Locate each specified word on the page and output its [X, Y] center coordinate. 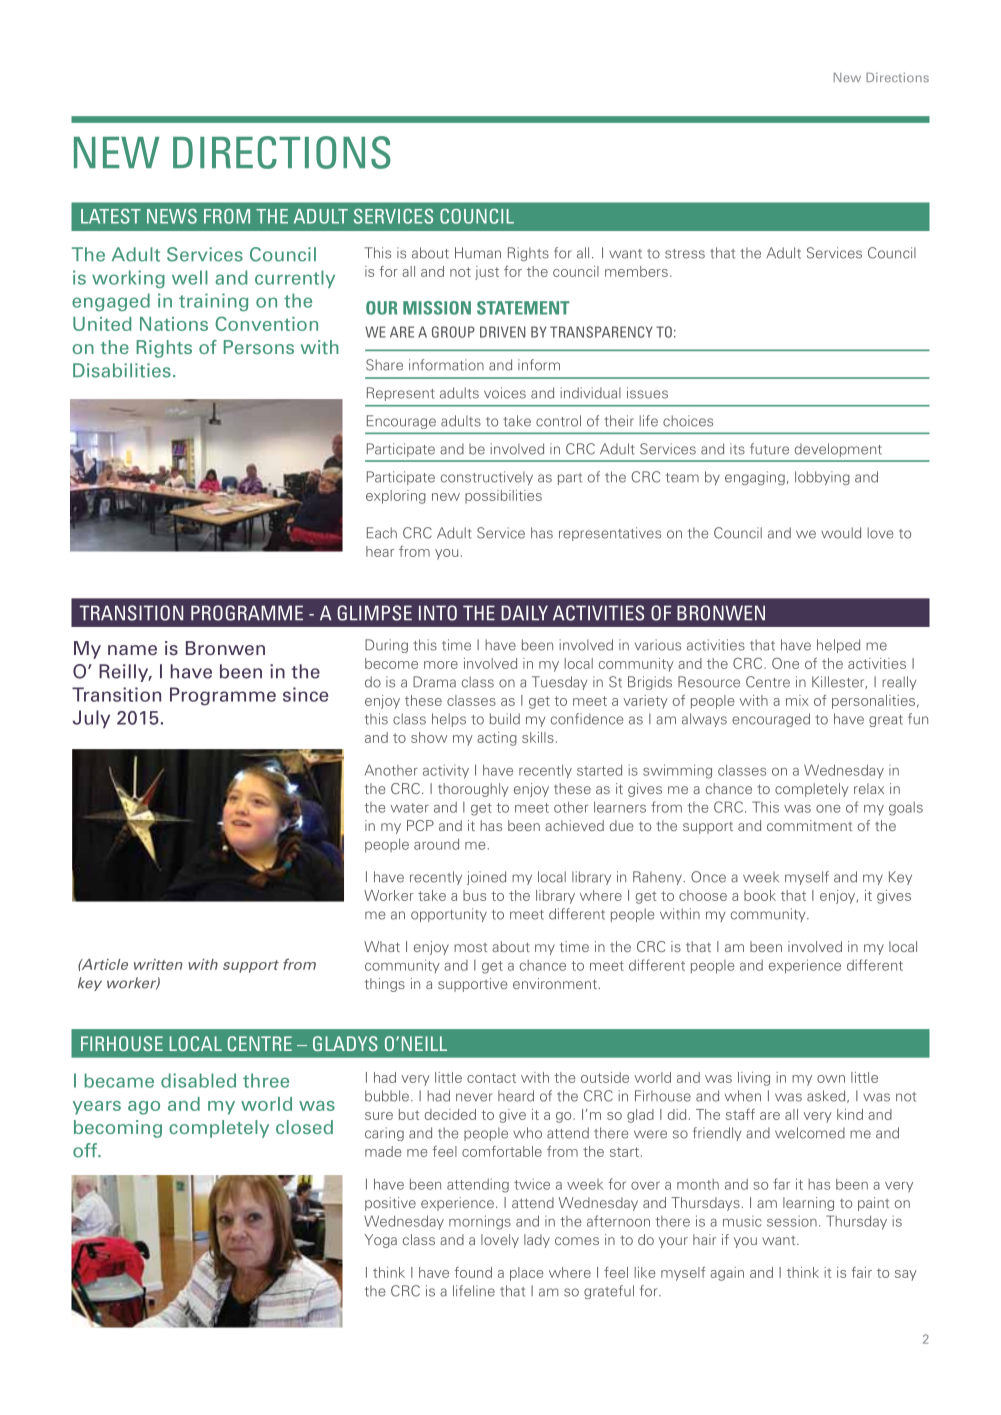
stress [685, 254]
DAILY [524, 612]
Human [478, 253]
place [527, 1274]
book [760, 895]
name [132, 650]
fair [861, 1272]
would [841, 533]
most [470, 947]
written [158, 964]
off [86, 1150]
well [190, 277]
